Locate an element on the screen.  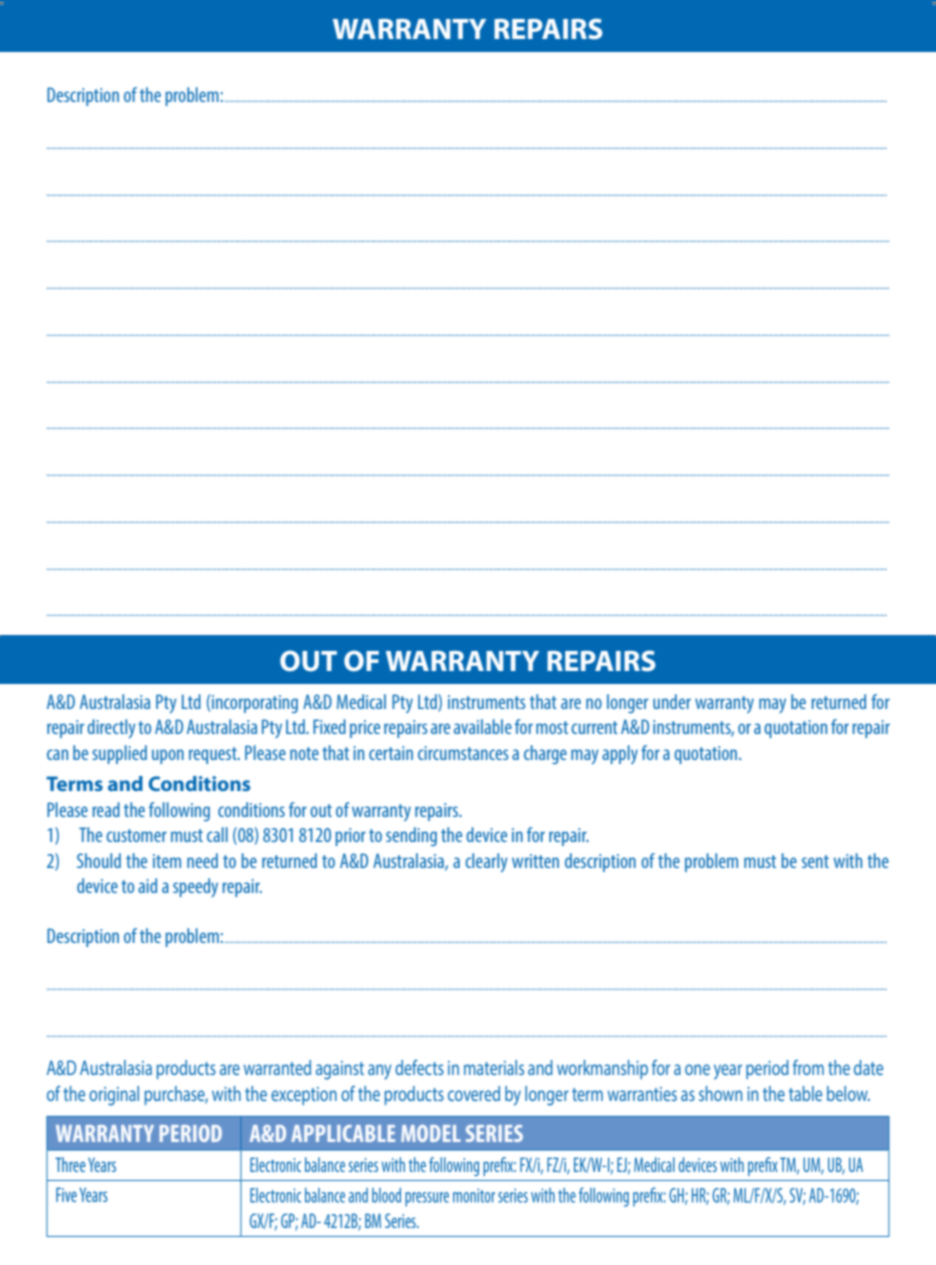
upon is located at coordinates (168, 756).
